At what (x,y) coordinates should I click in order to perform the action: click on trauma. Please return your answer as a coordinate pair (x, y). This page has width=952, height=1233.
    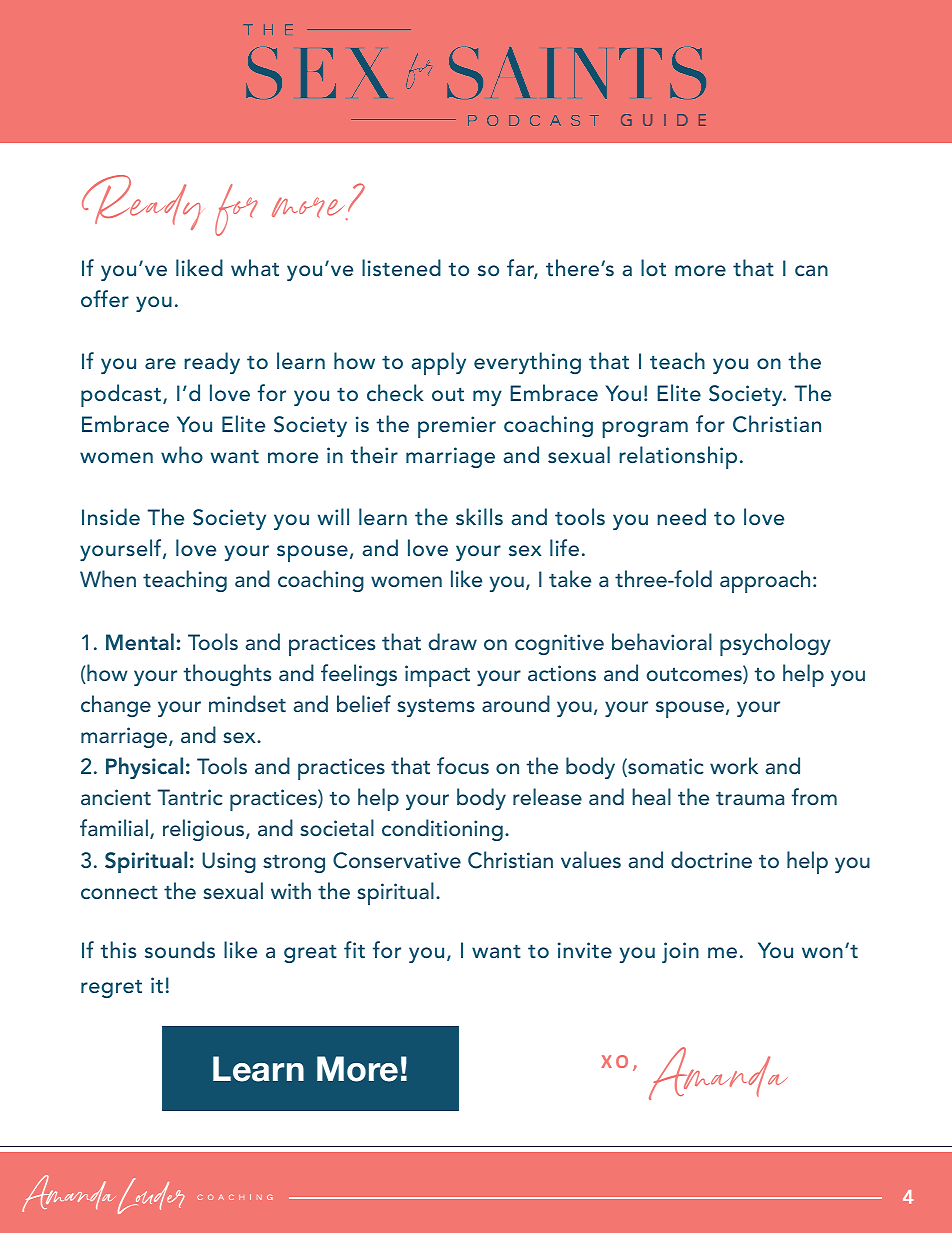
    Looking at the image, I should click on (750, 798).
